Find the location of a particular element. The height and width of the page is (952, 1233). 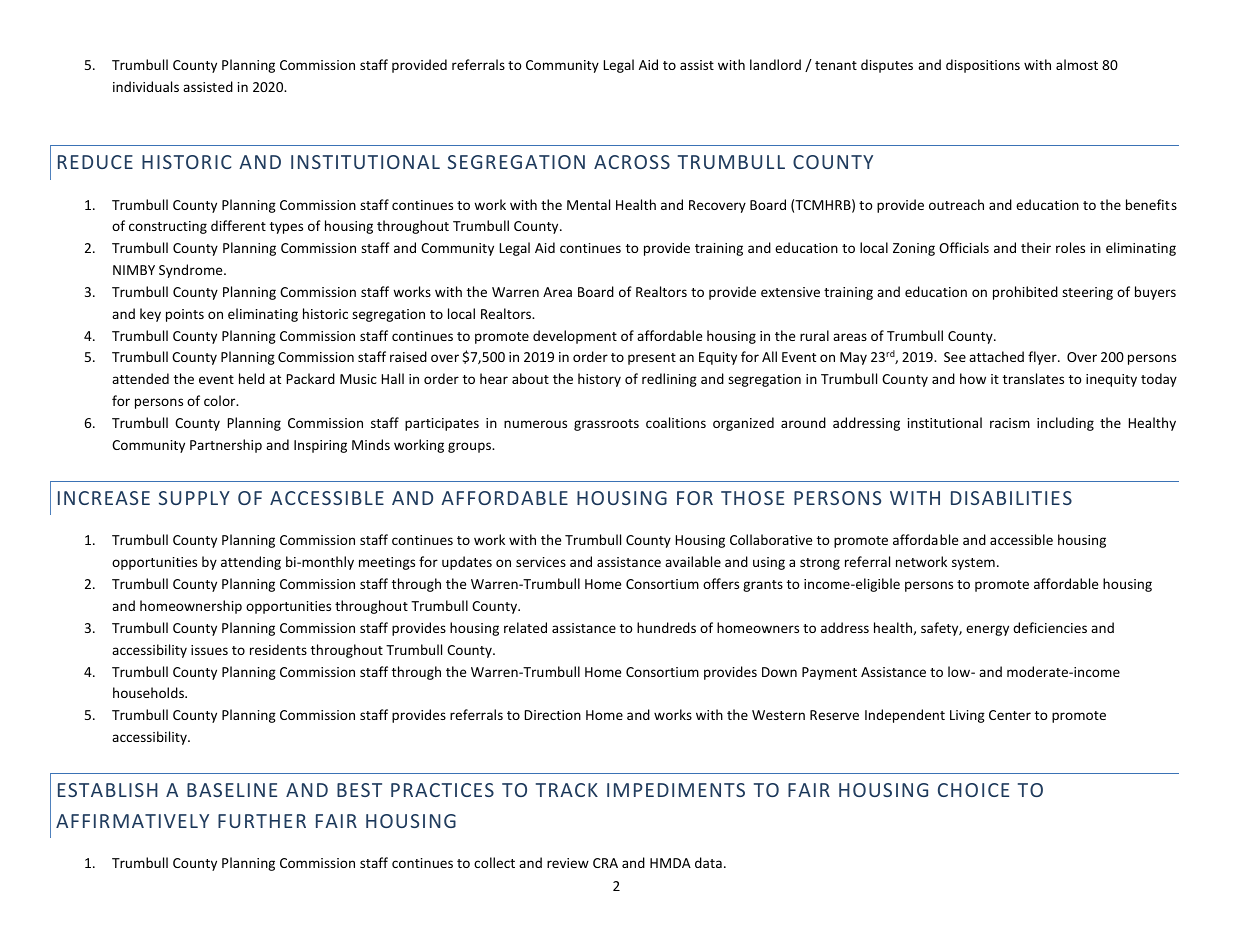

development is located at coordinates (575, 337).
